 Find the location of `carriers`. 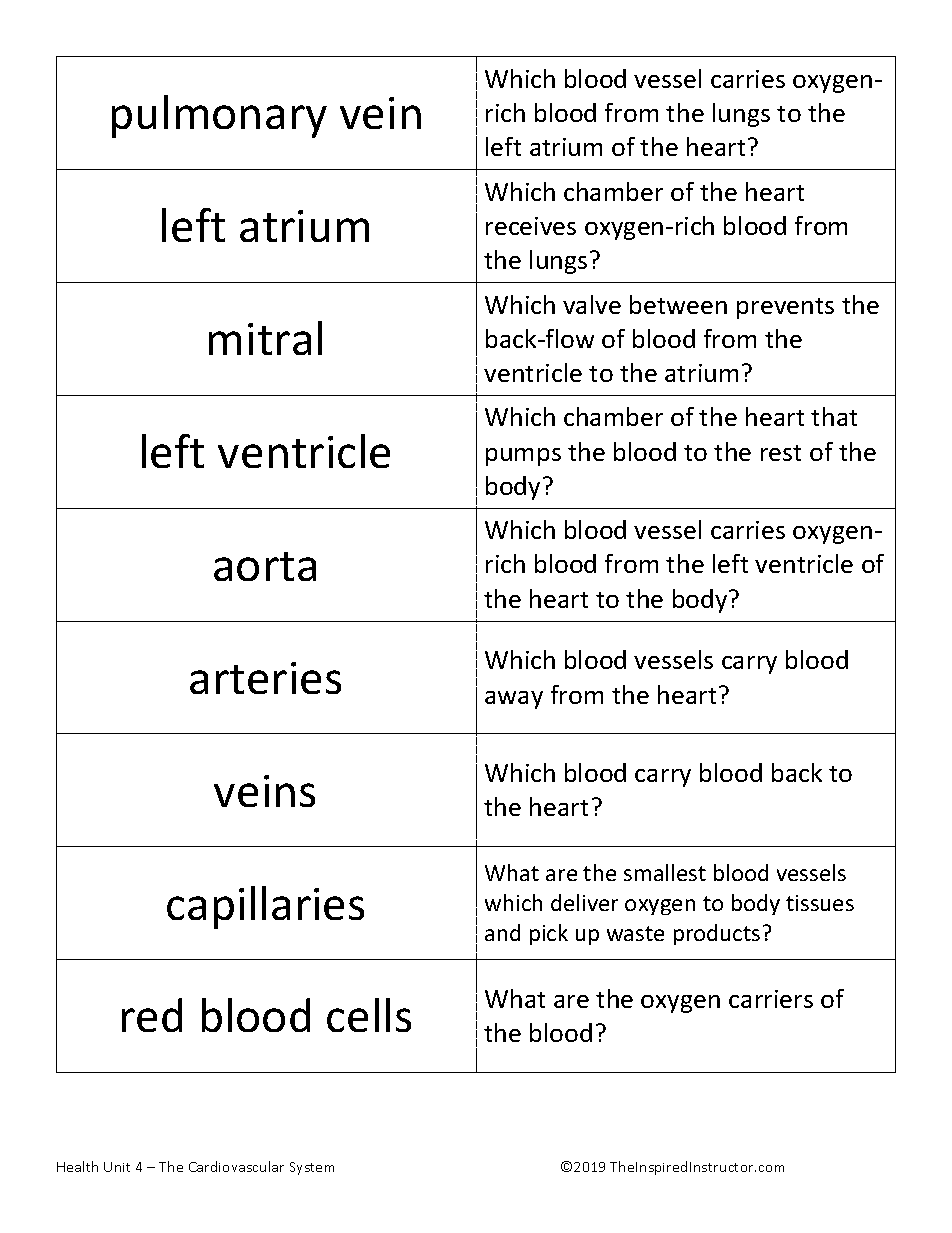

carriers is located at coordinates (771, 999).
